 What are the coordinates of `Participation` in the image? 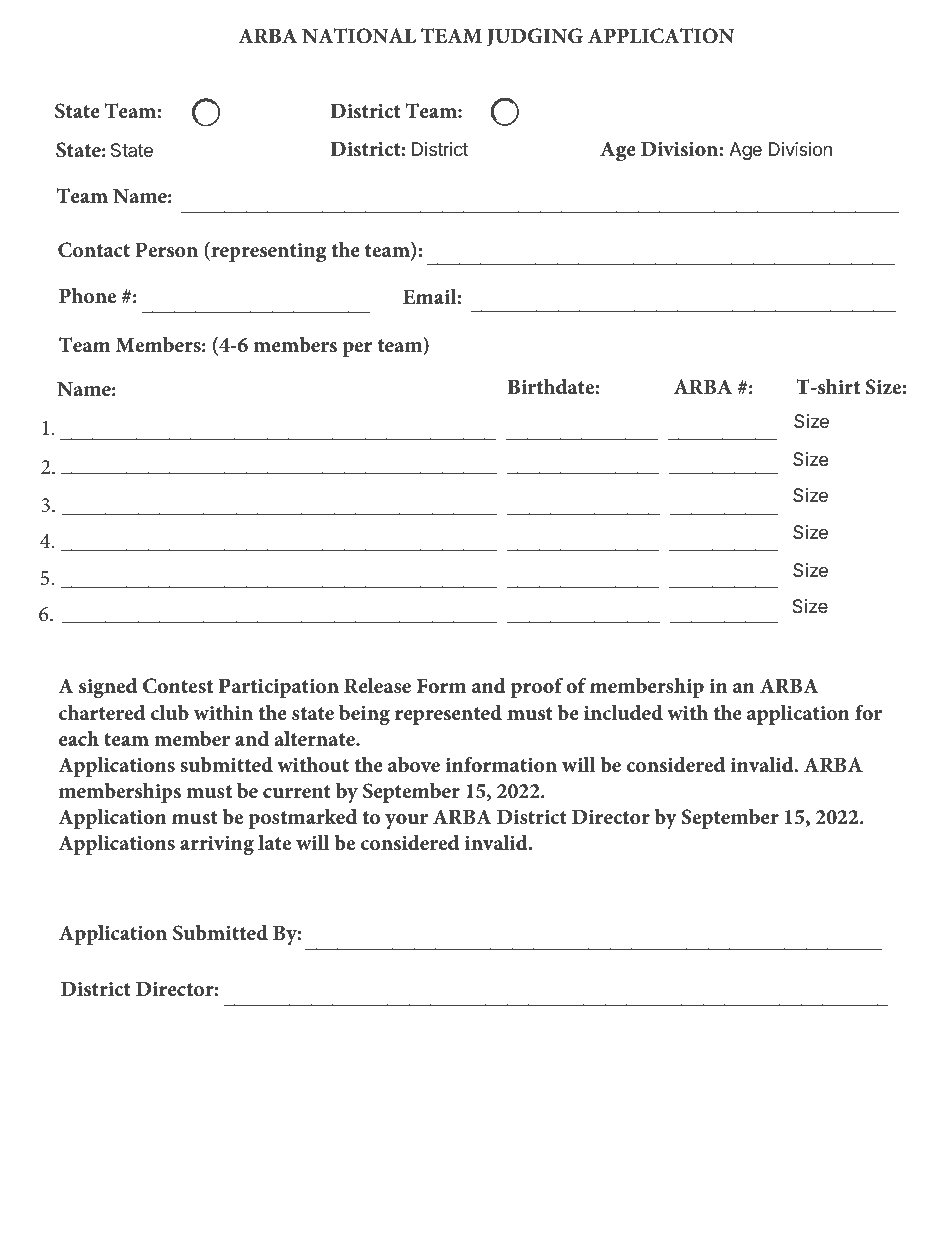 It's located at (279, 688).
